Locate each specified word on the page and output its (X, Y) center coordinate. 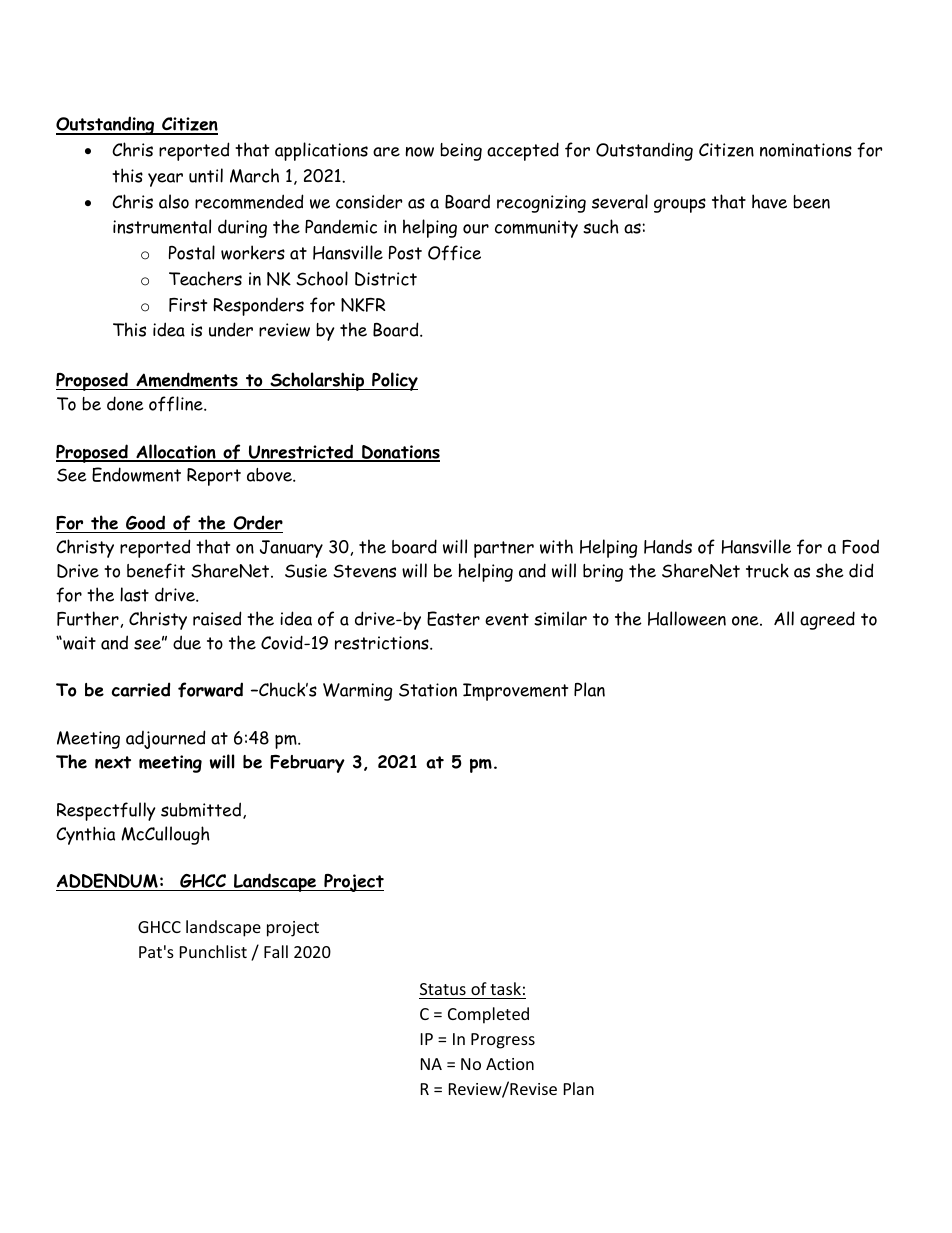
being (461, 152)
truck (767, 570)
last (134, 594)
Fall (276, 951)
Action (510, 1064)
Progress (503, 1041)
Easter (453, 618)
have (769, 201)
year (165, 180)
